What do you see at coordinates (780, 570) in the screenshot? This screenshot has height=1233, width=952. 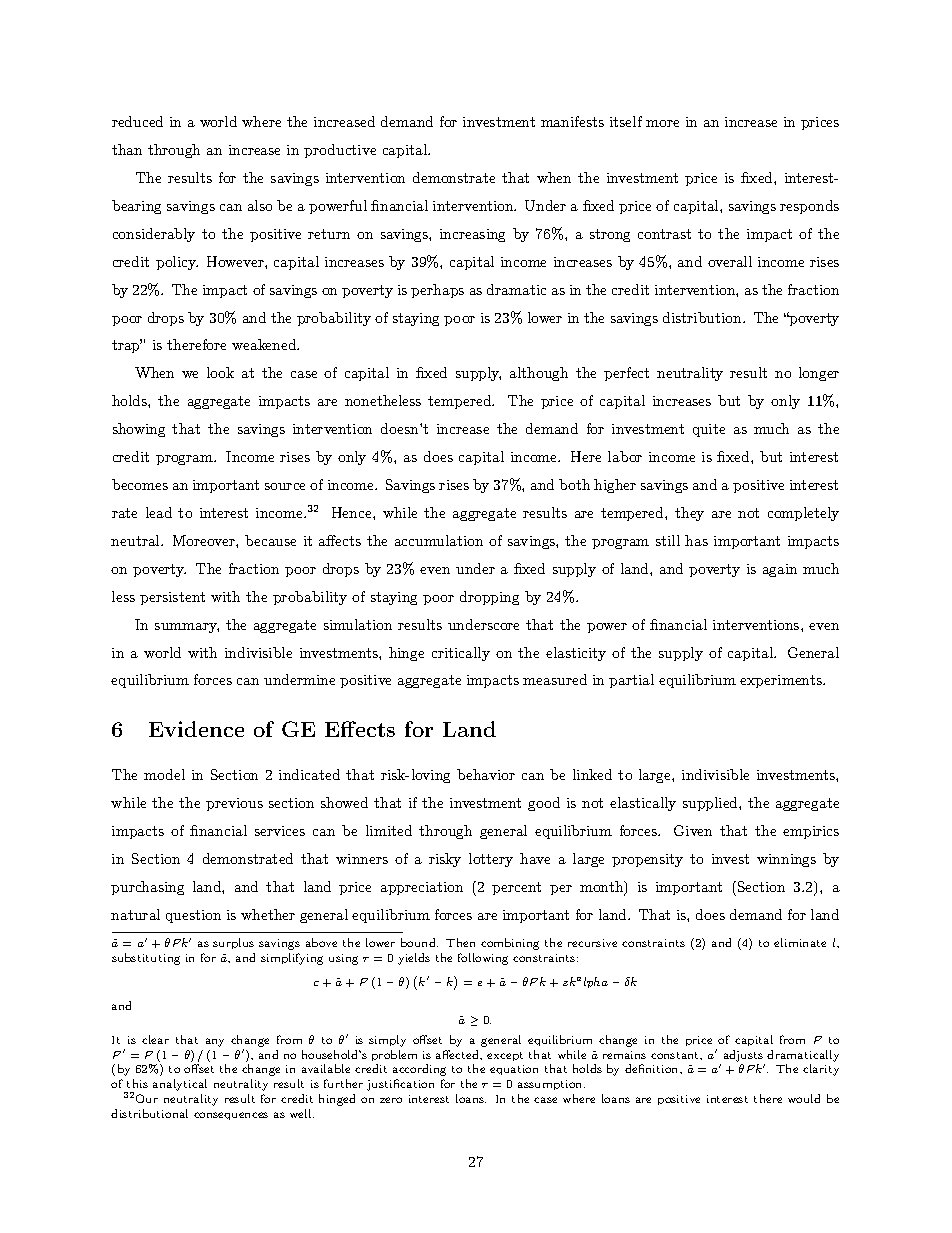 I see `again` at bounding box center [780, 570].
